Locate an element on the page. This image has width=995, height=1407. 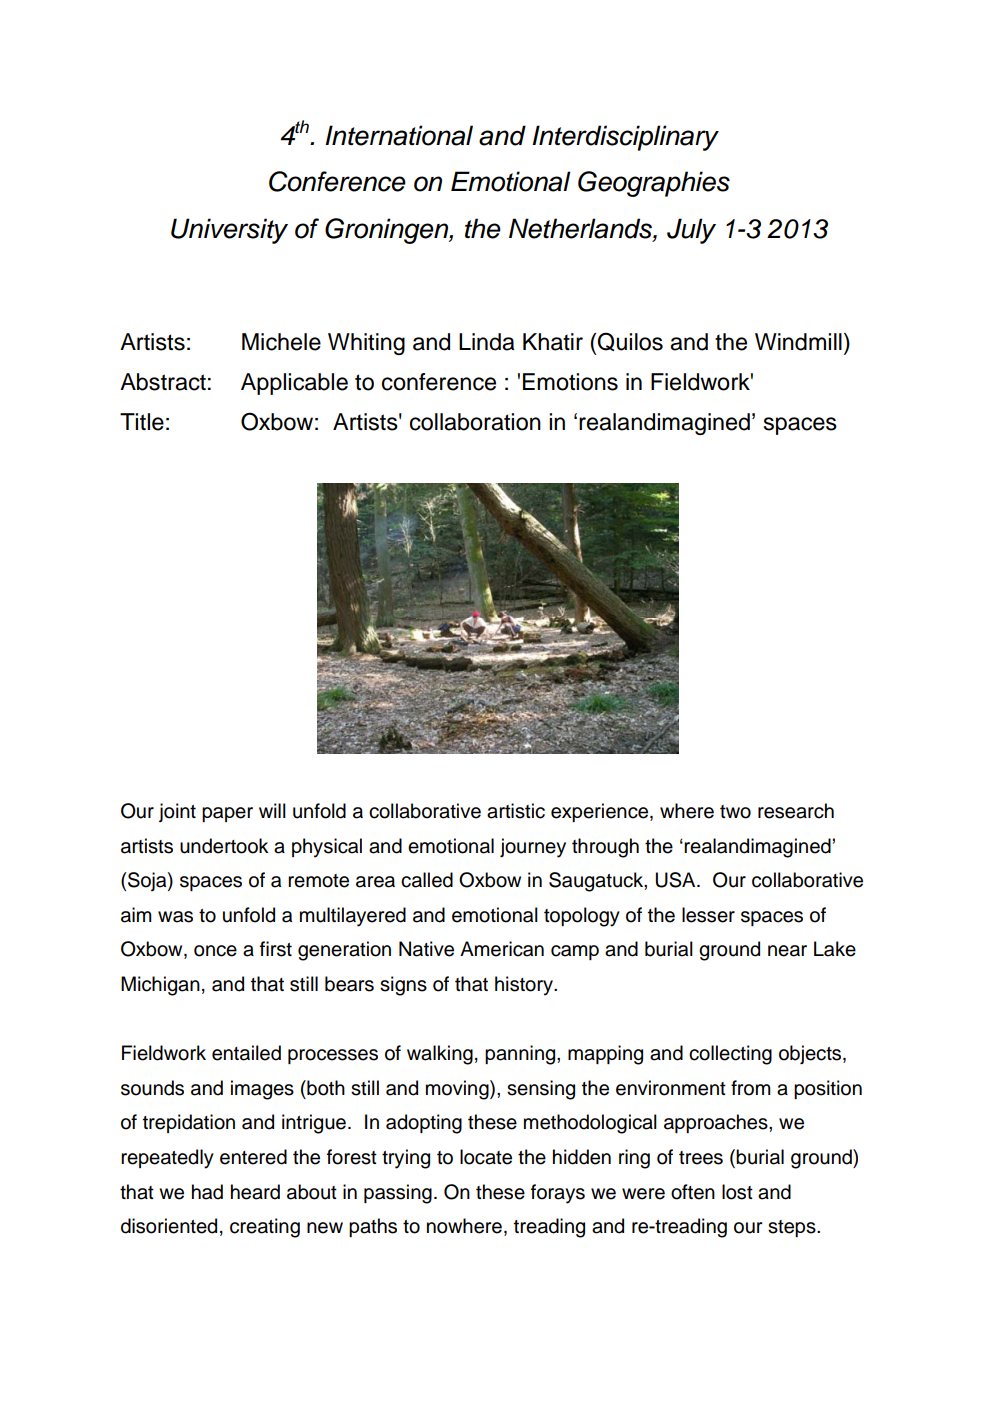
Netherlands is located at coordinates (581, 228).
